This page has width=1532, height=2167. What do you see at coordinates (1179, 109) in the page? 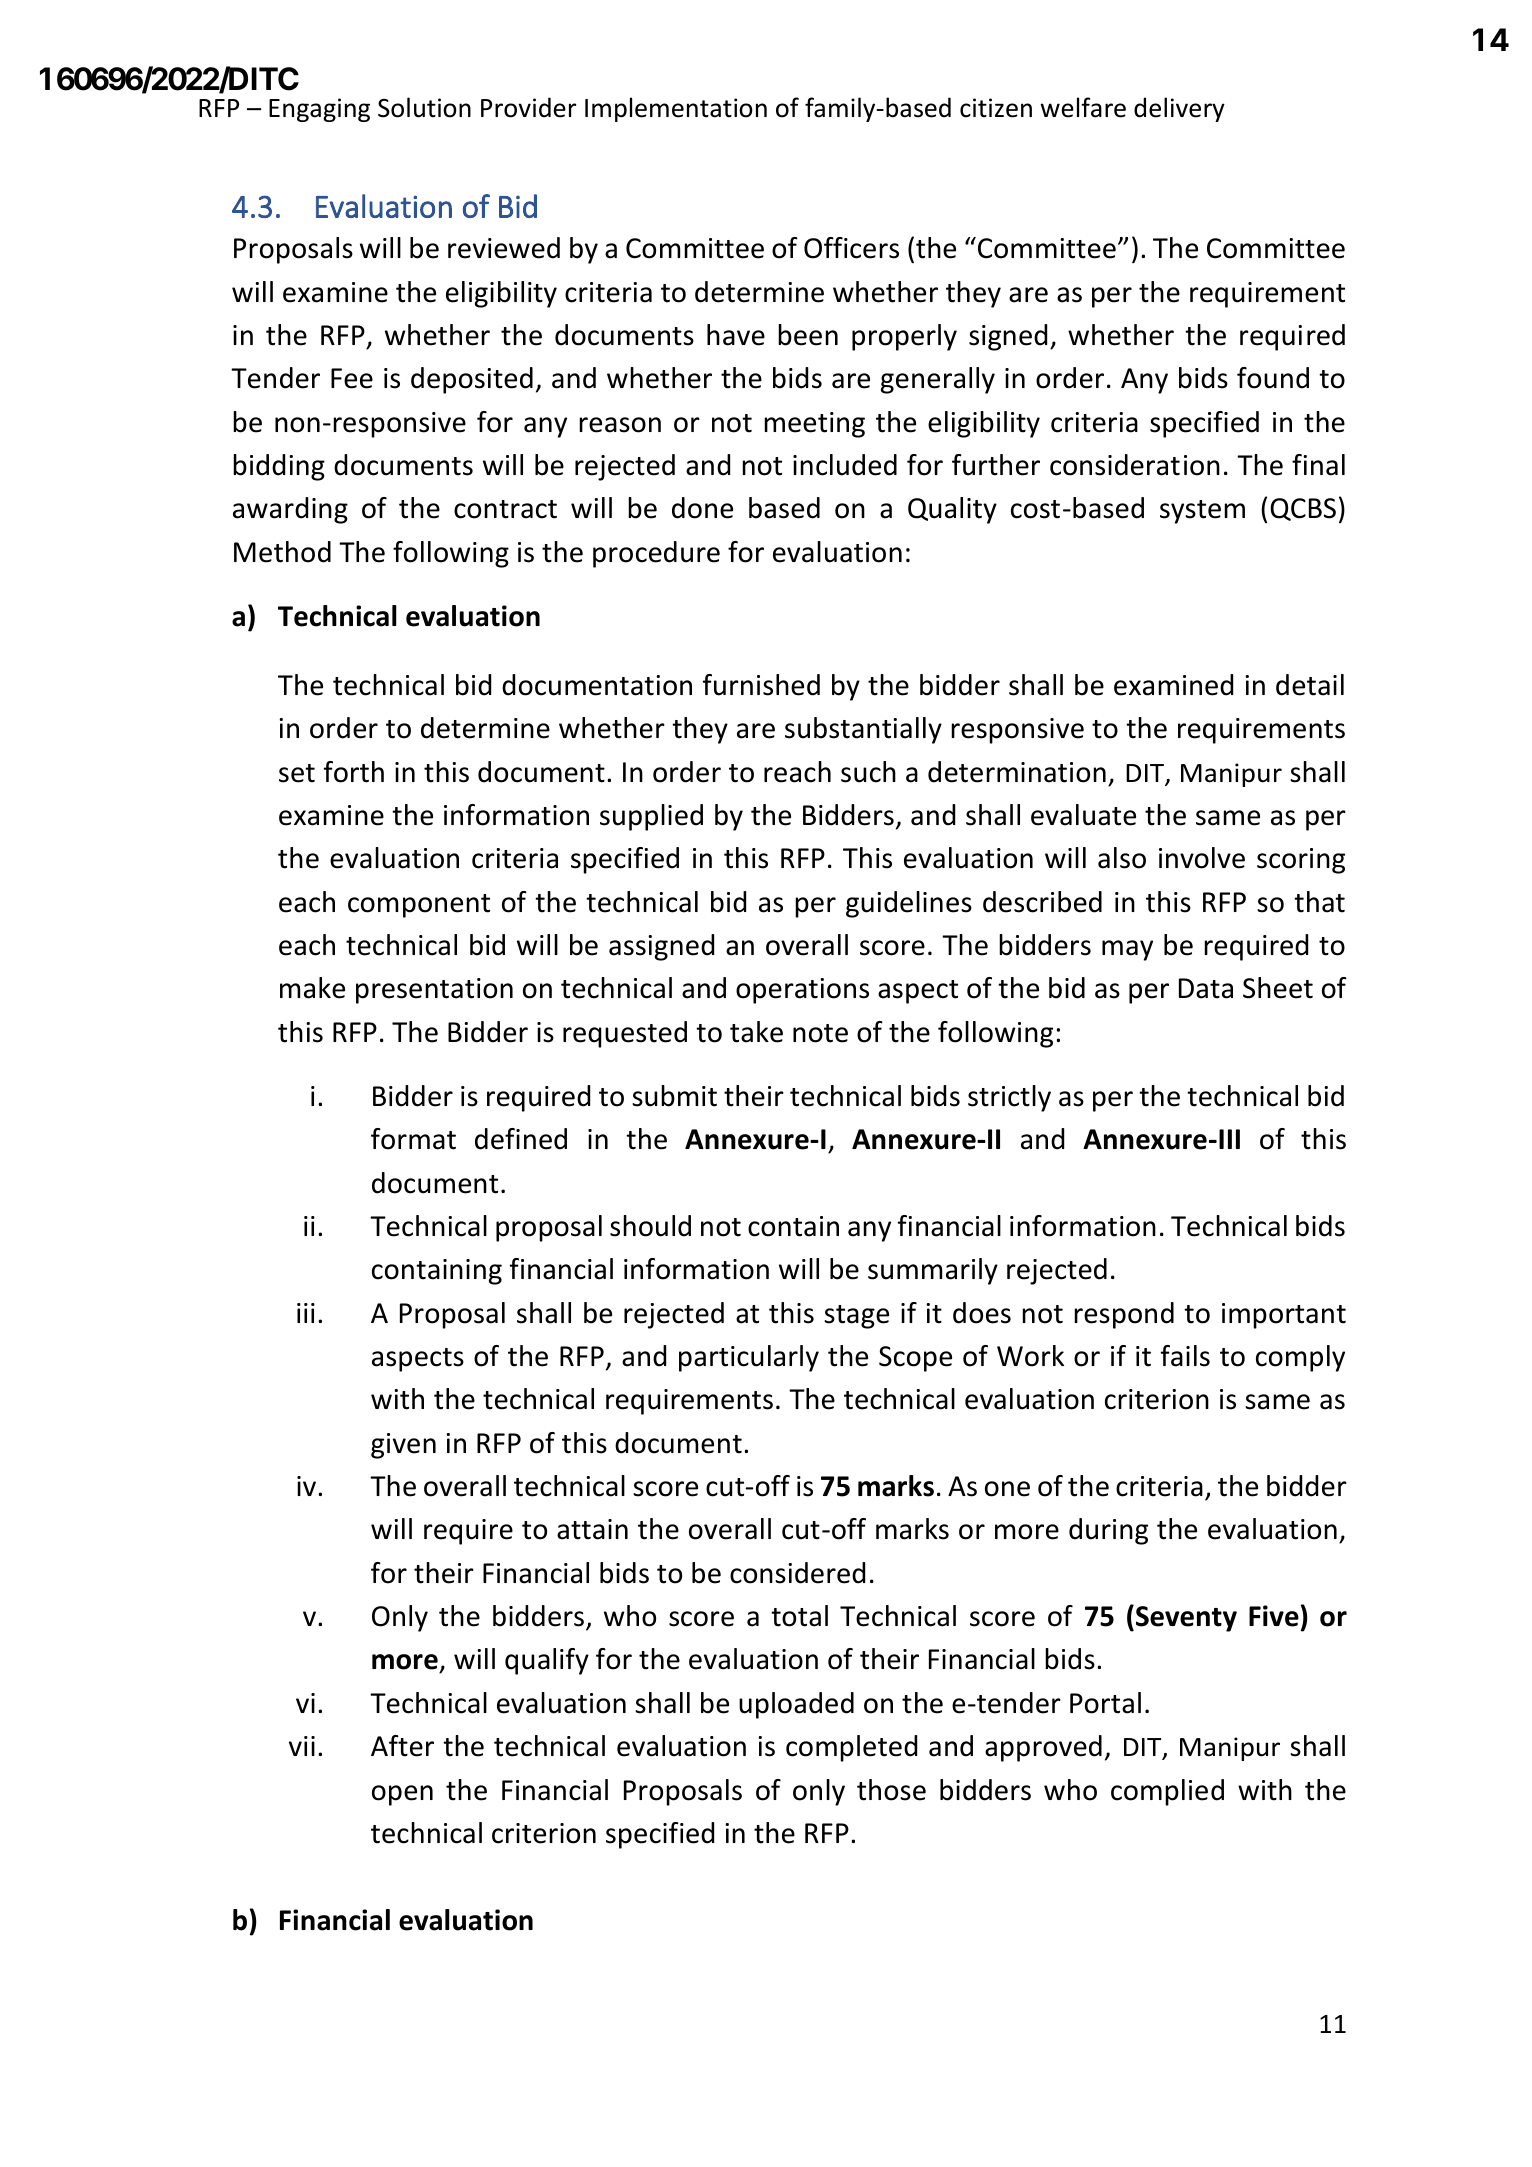
I see `delivery` at bounding box center [1179, 109].
